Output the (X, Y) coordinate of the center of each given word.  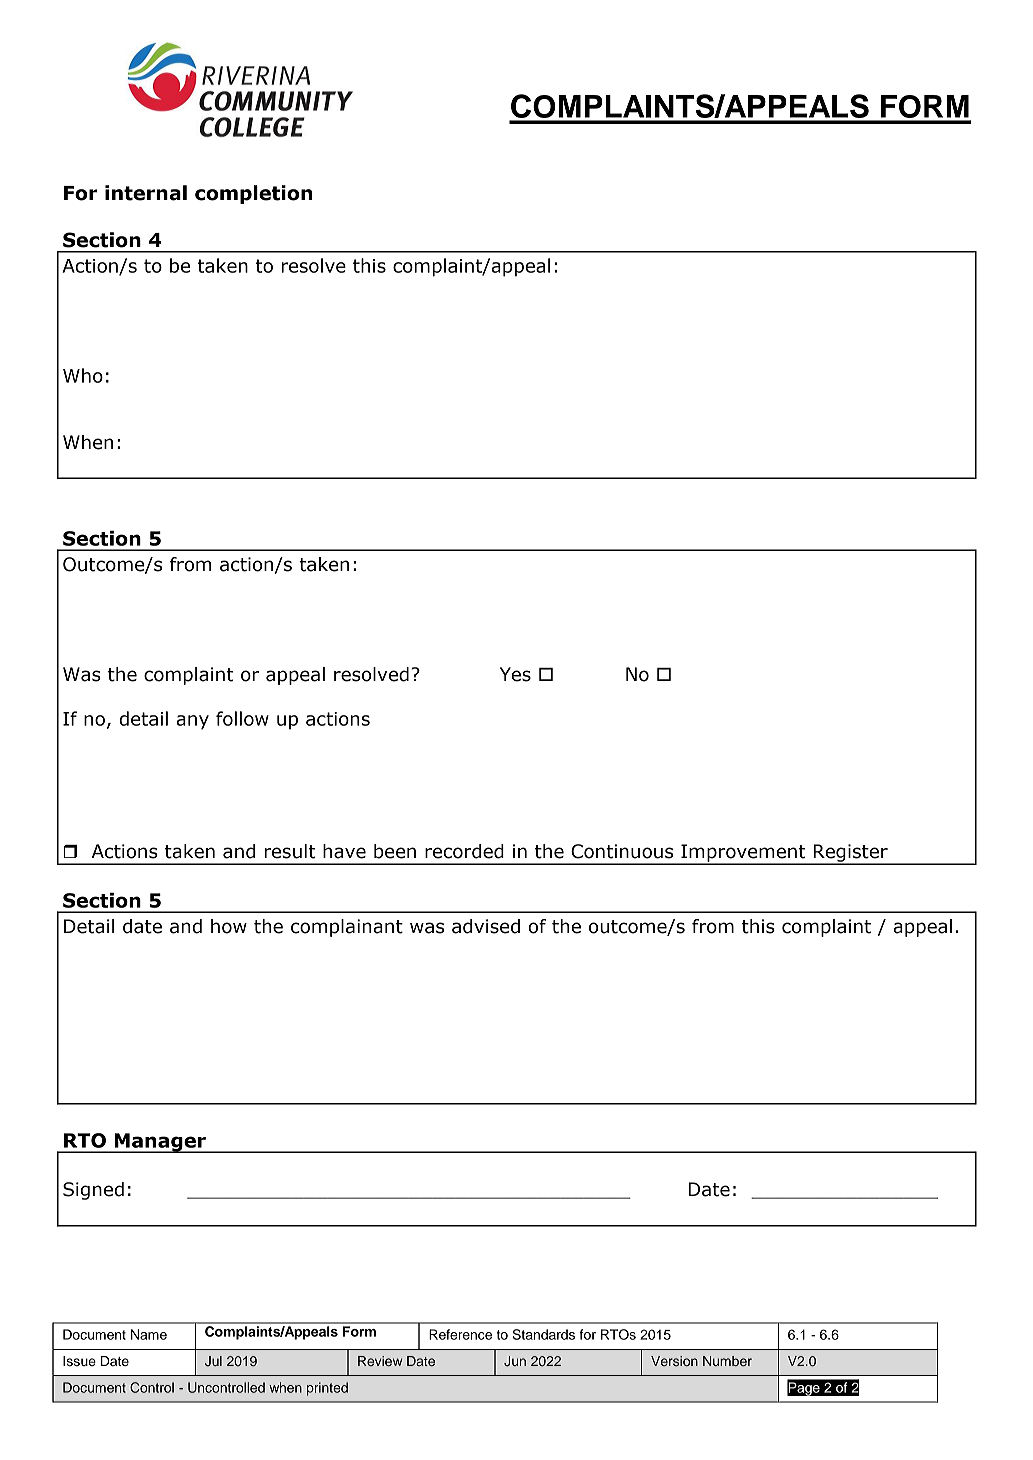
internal (146, 193)
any (192, 722)
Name (149, 1334)
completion (253, 194)
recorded (464, 851)
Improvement (743, 854)
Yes (515, 674)
